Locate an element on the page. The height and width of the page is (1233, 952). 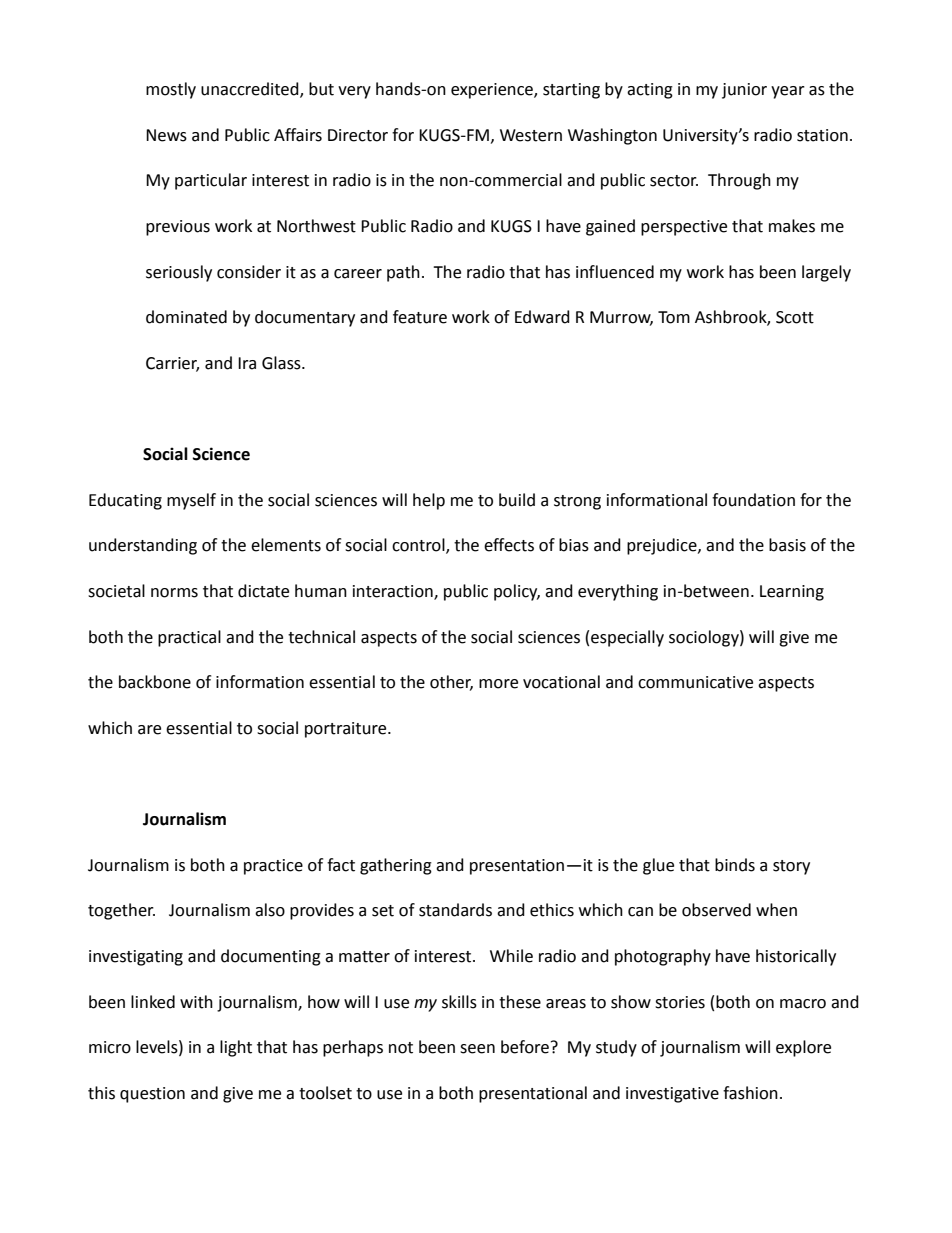
experience is located at coordinates (493, 91).
